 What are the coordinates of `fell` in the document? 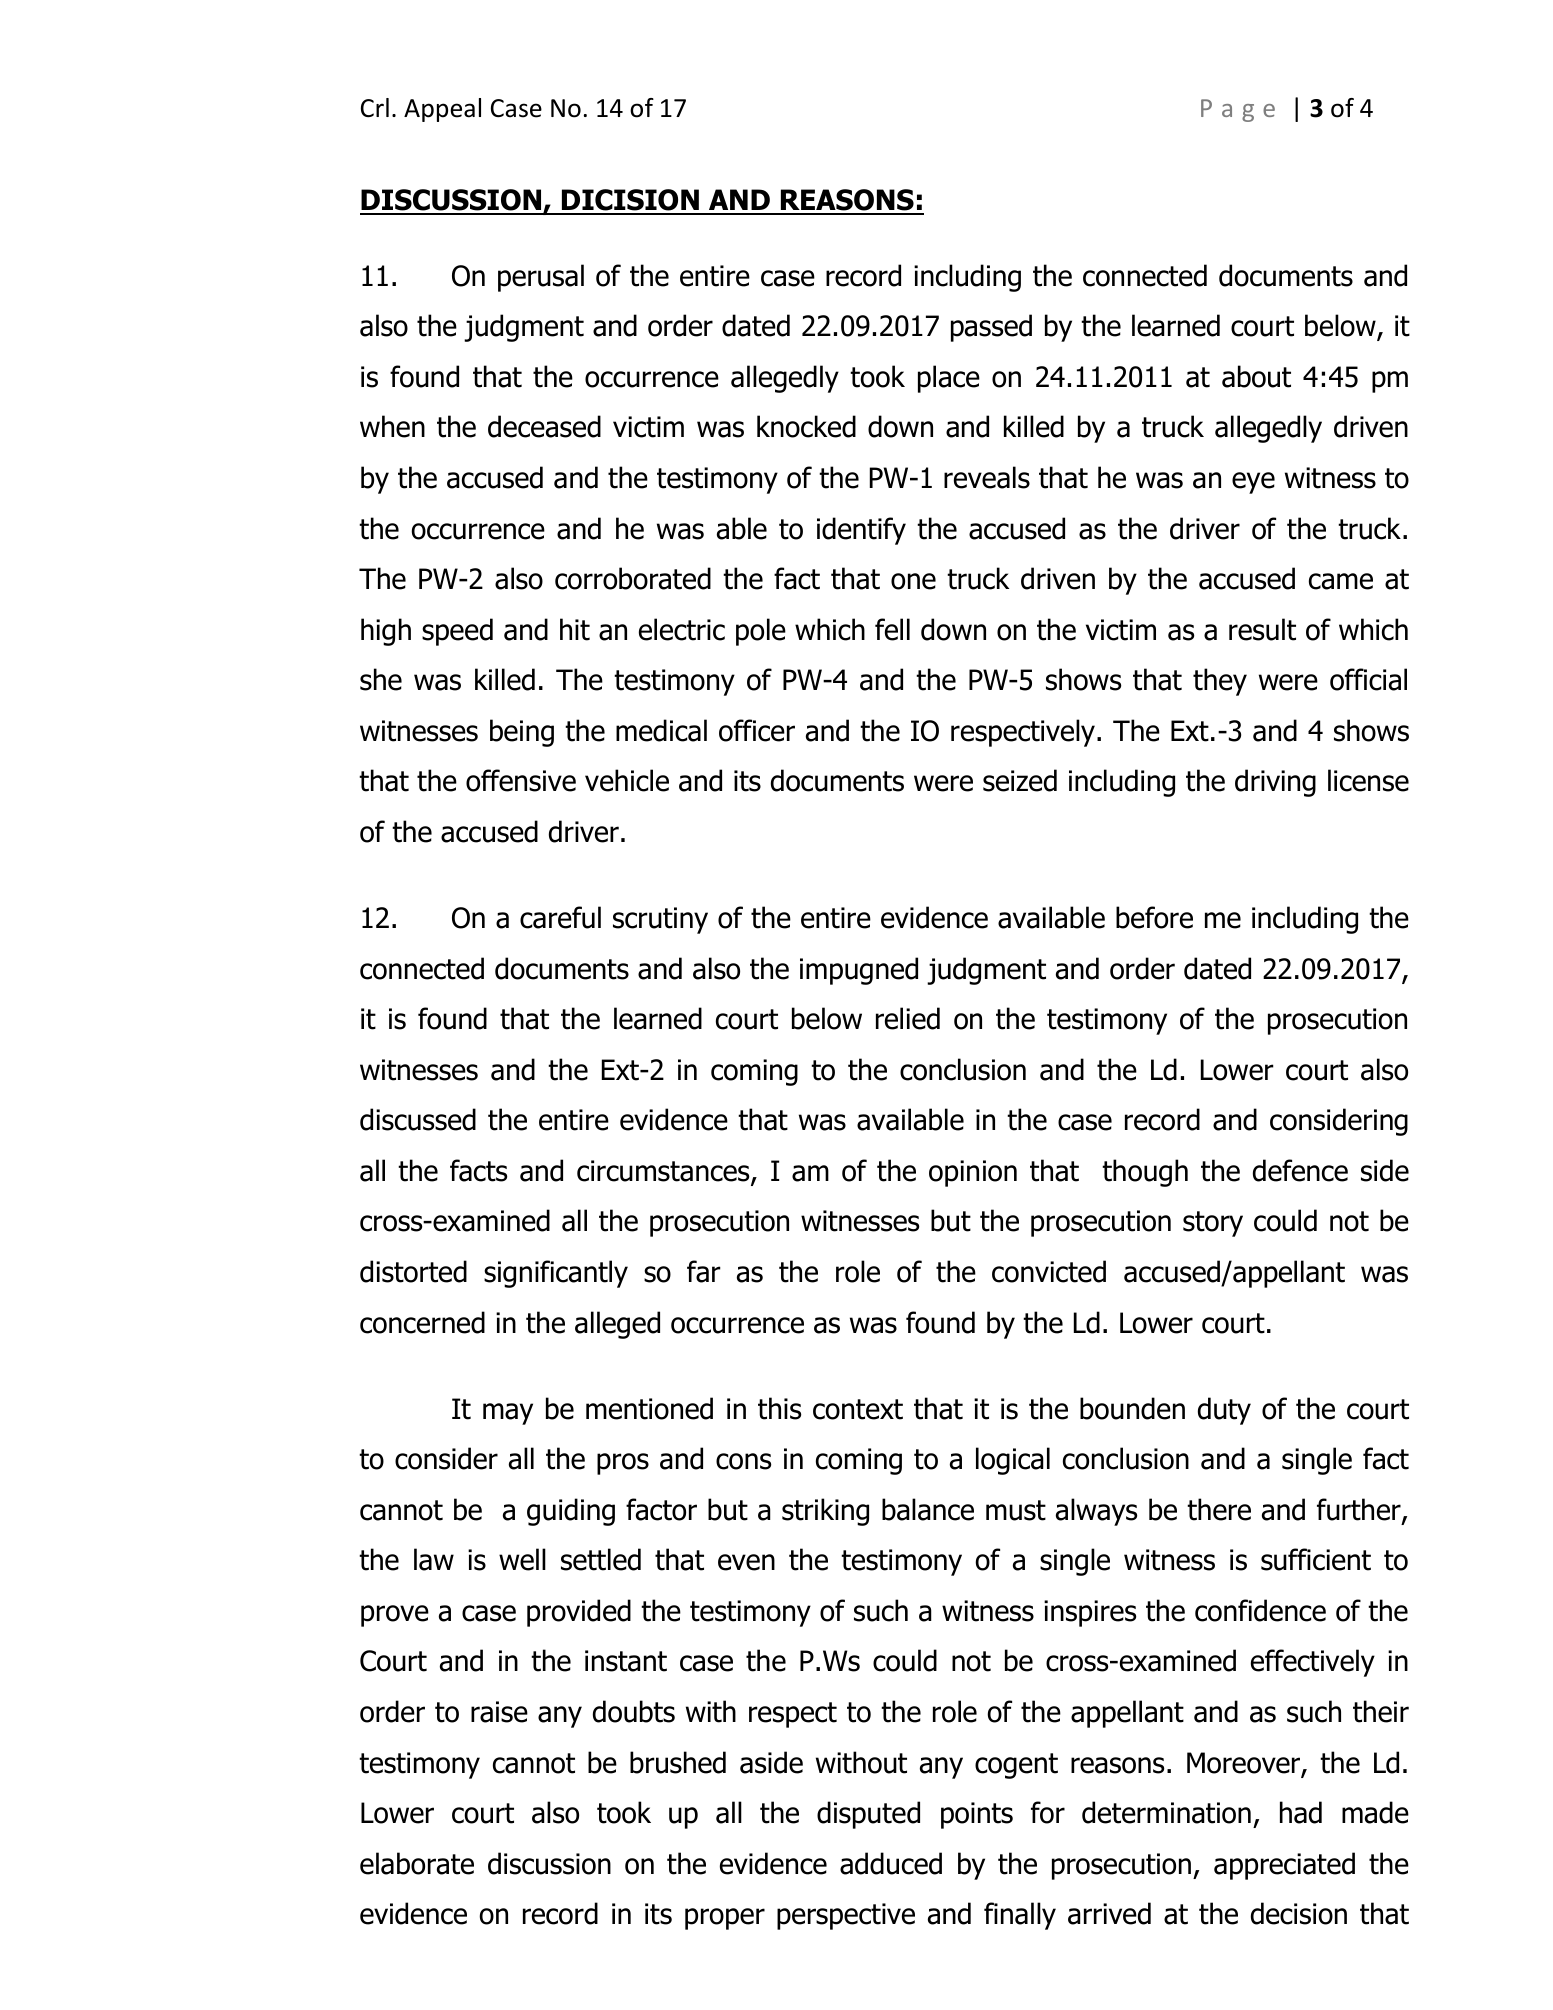 It's located at (892, 629).
